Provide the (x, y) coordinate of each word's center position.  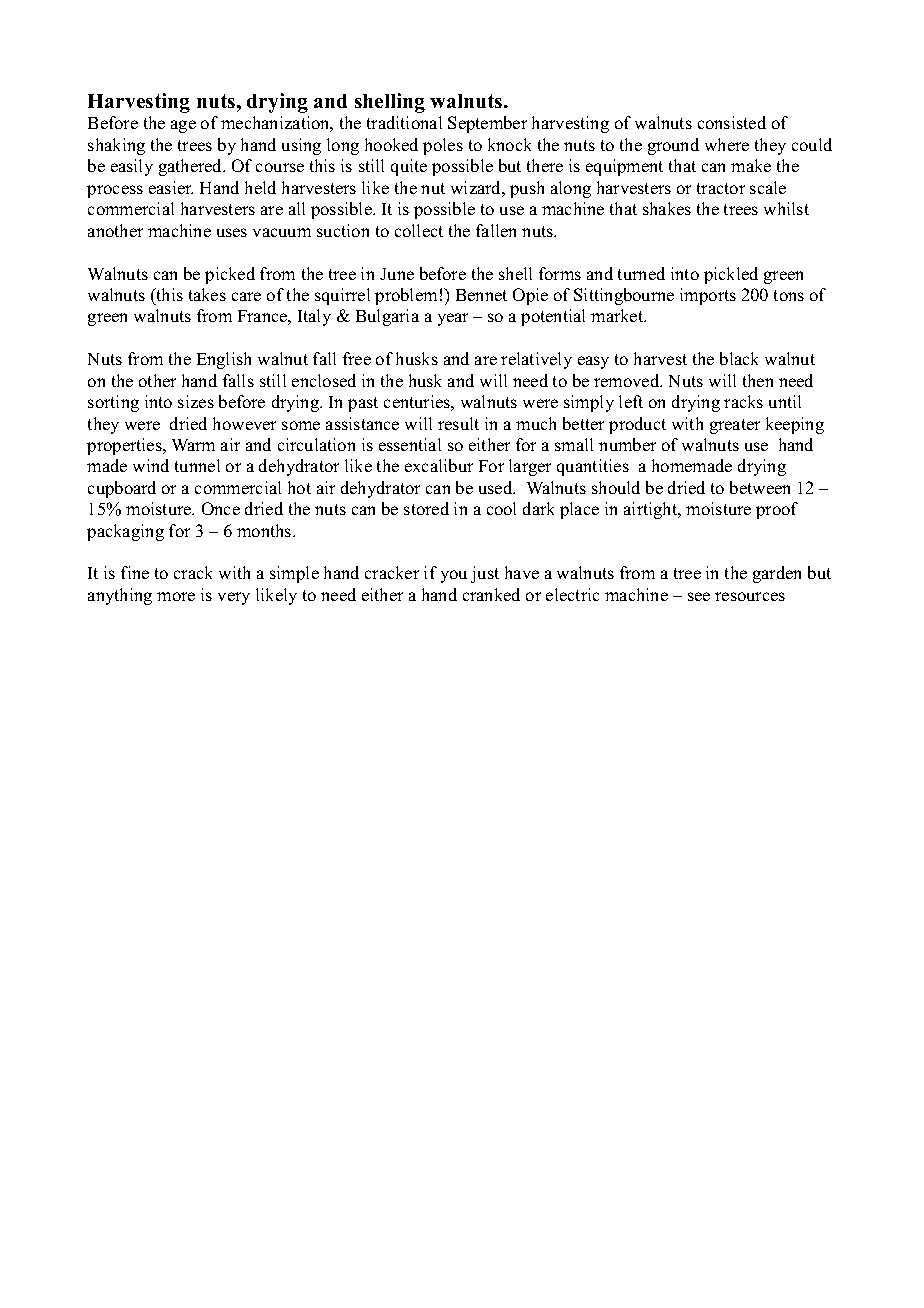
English (224, 360)
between (760, 487)
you (454, 576)
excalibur (439, 465)
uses (232, 232)
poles (443, 146)
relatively (536, 360)
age (183, 126)
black (739, 358)
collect (419, 230)
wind (151, 465)
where (727, 144)
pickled (731, 275)
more (176, 596)
